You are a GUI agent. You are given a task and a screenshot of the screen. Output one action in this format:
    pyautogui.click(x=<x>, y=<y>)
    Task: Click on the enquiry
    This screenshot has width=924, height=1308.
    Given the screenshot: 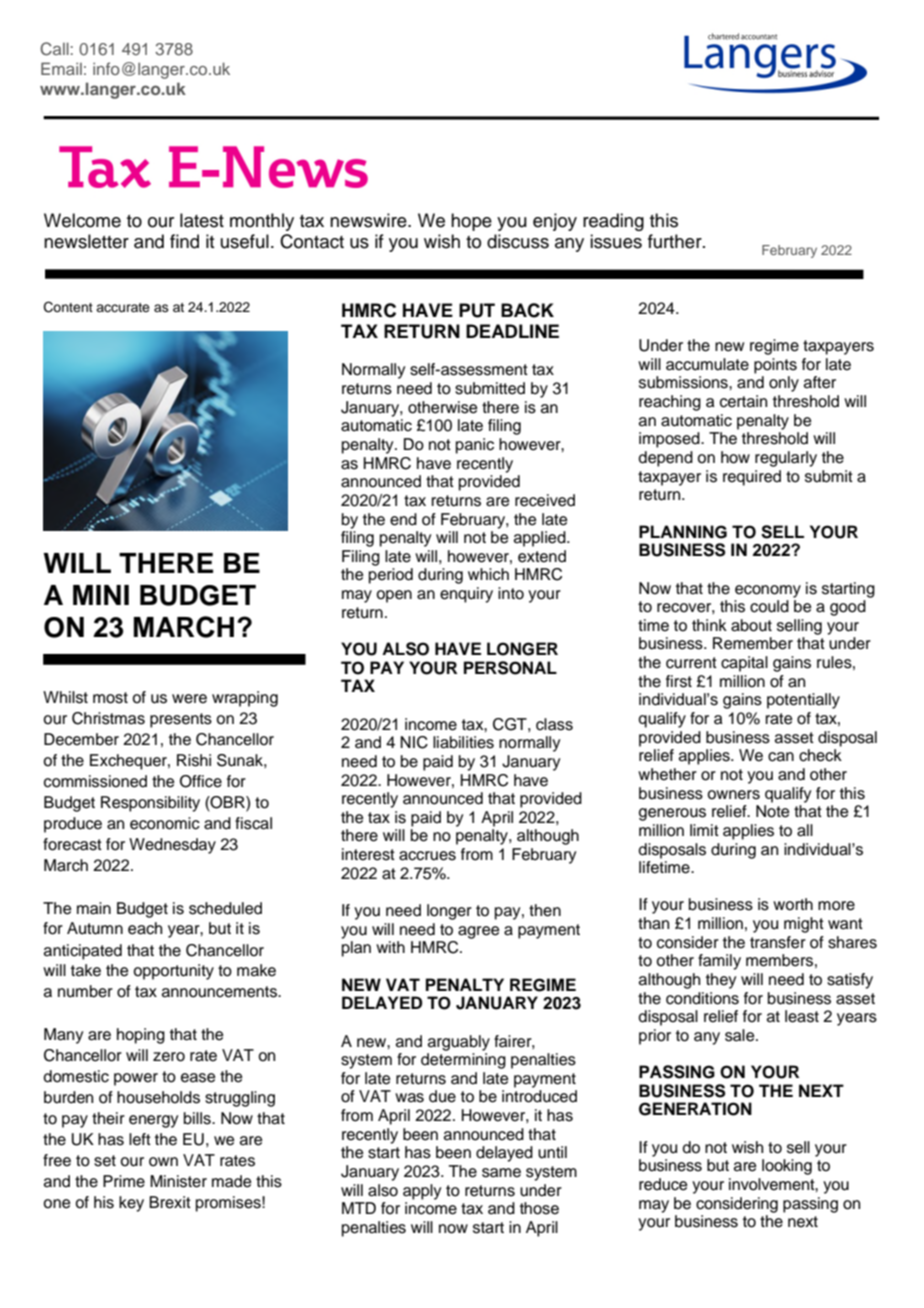 What is the action you would take?
    pyautogui.click(x=466, y=595)
